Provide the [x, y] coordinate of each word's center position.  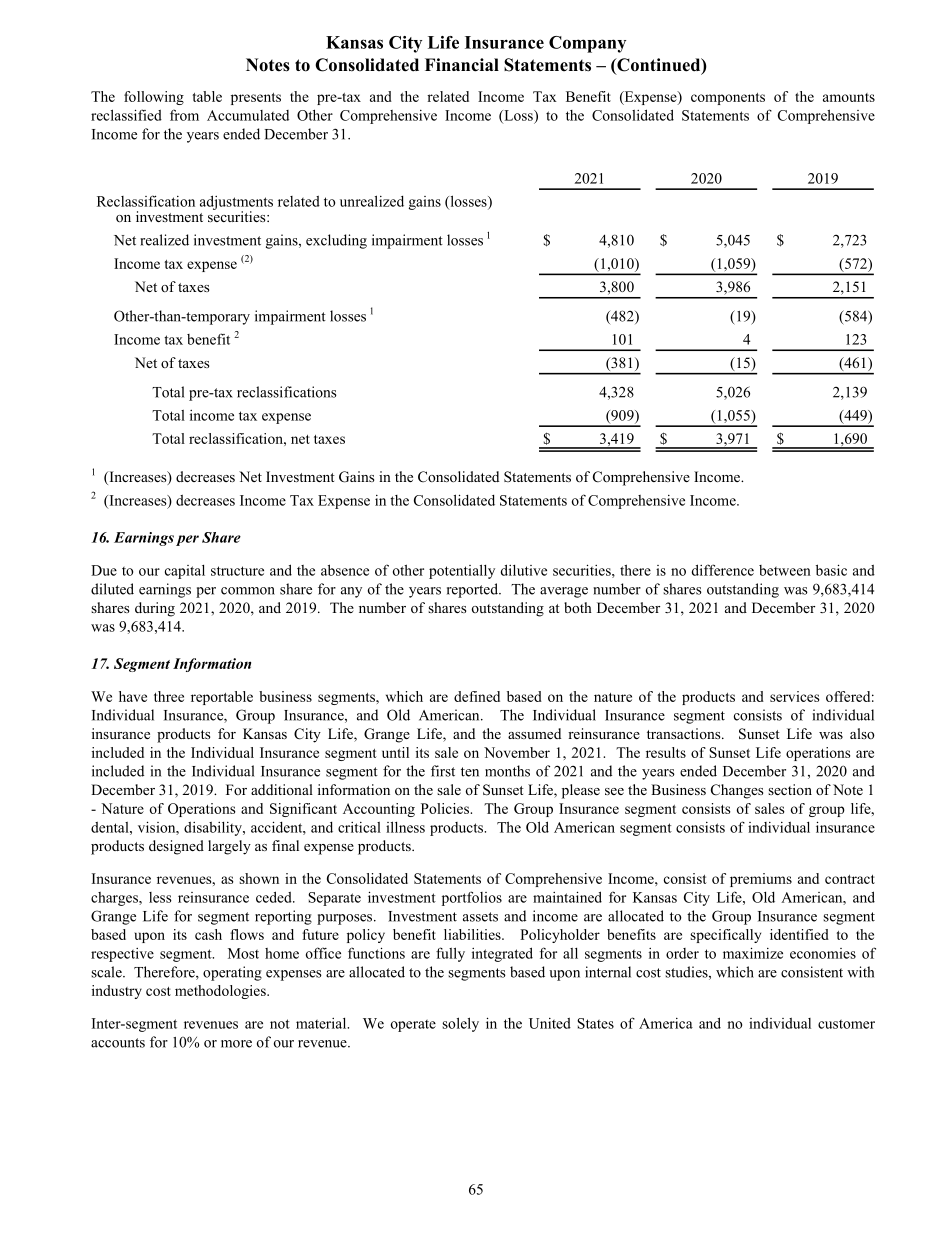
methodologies [221, 992]
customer [846, 1024]
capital [185, 572]
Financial [462, 65]
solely [460, 1024]
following [154, 98]
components [728, 99]
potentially [462, 571]
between [785, 570]
